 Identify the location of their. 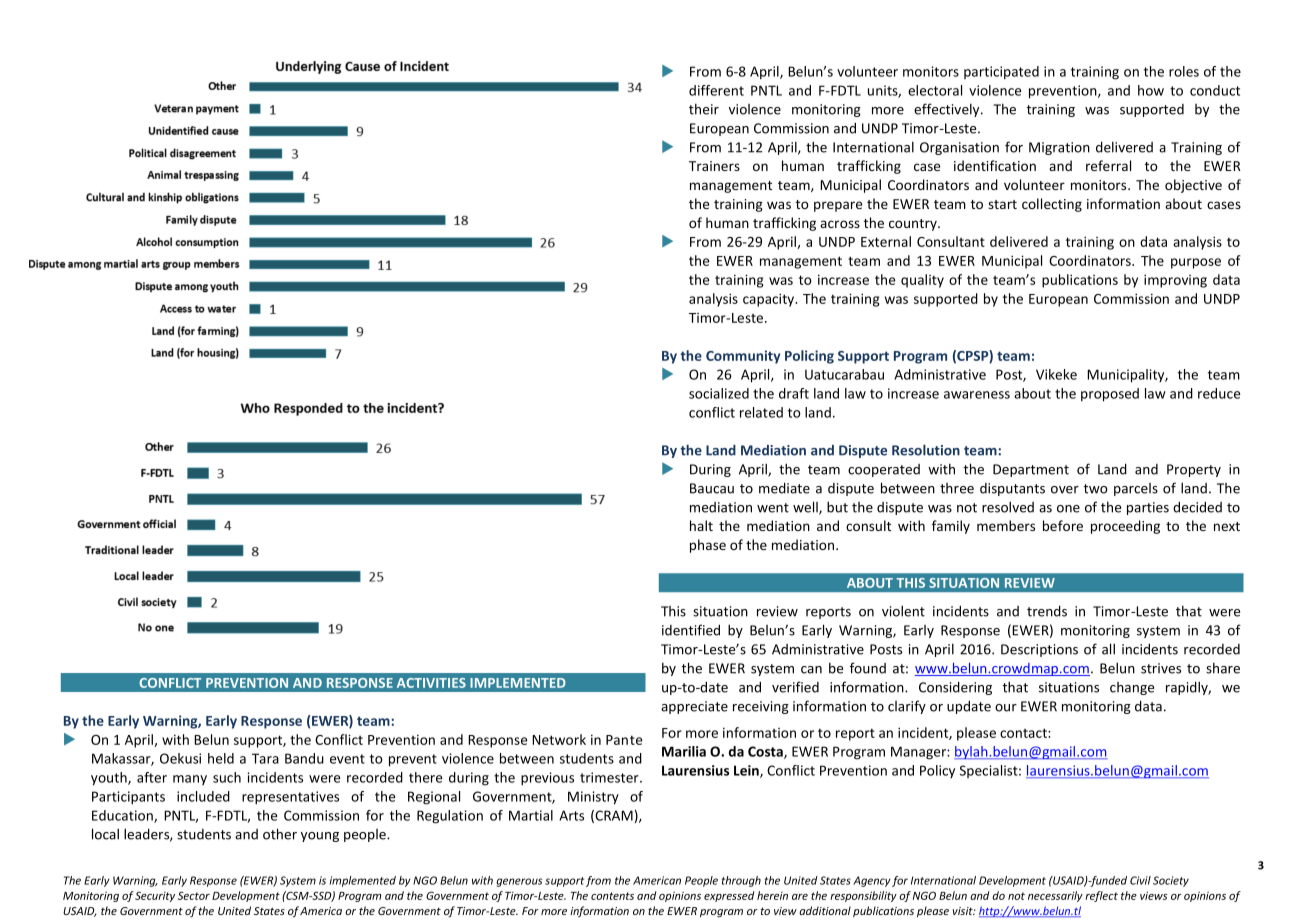
(704, 109).
